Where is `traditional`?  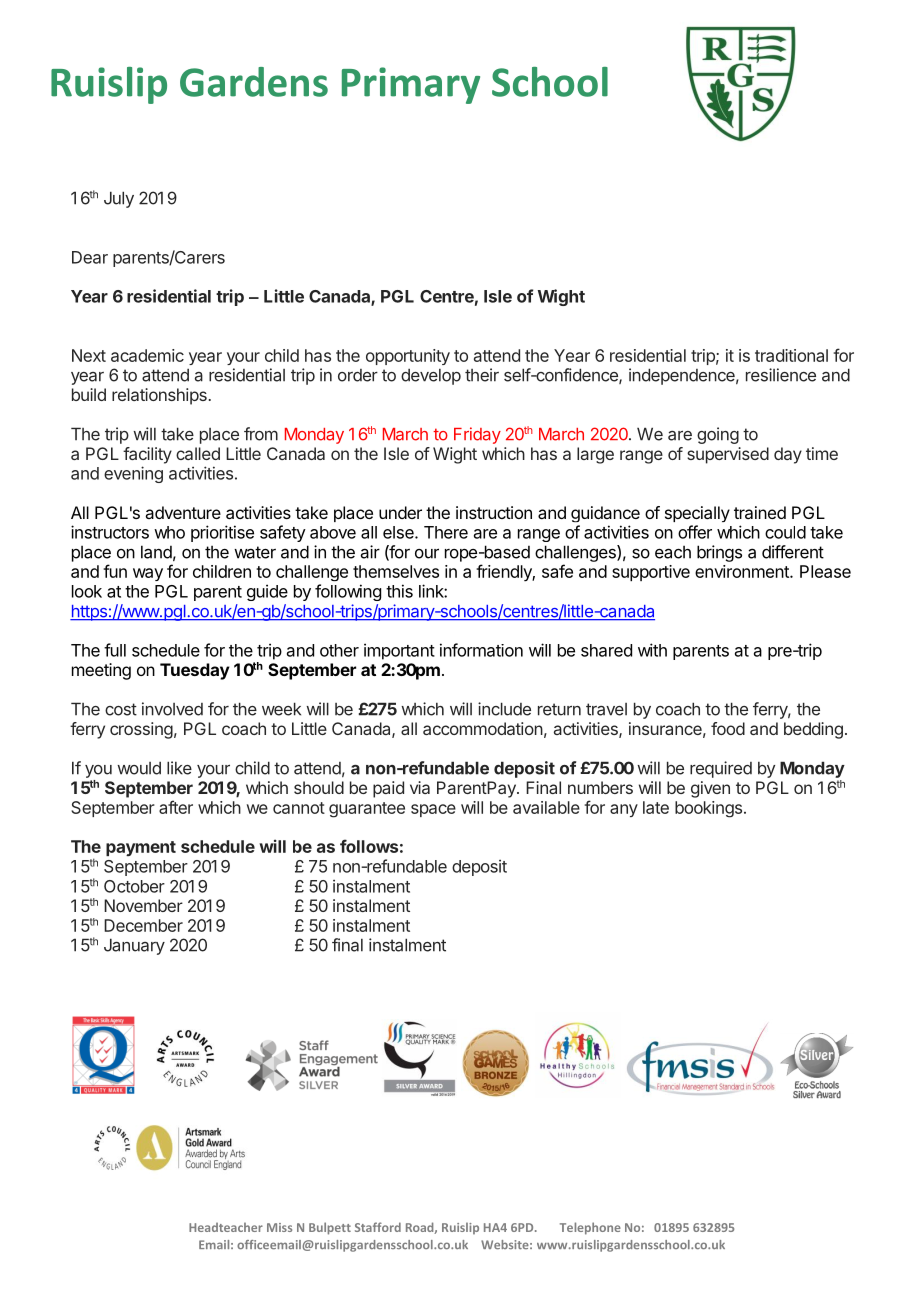 traditional is located at coordinates (791, 355).
